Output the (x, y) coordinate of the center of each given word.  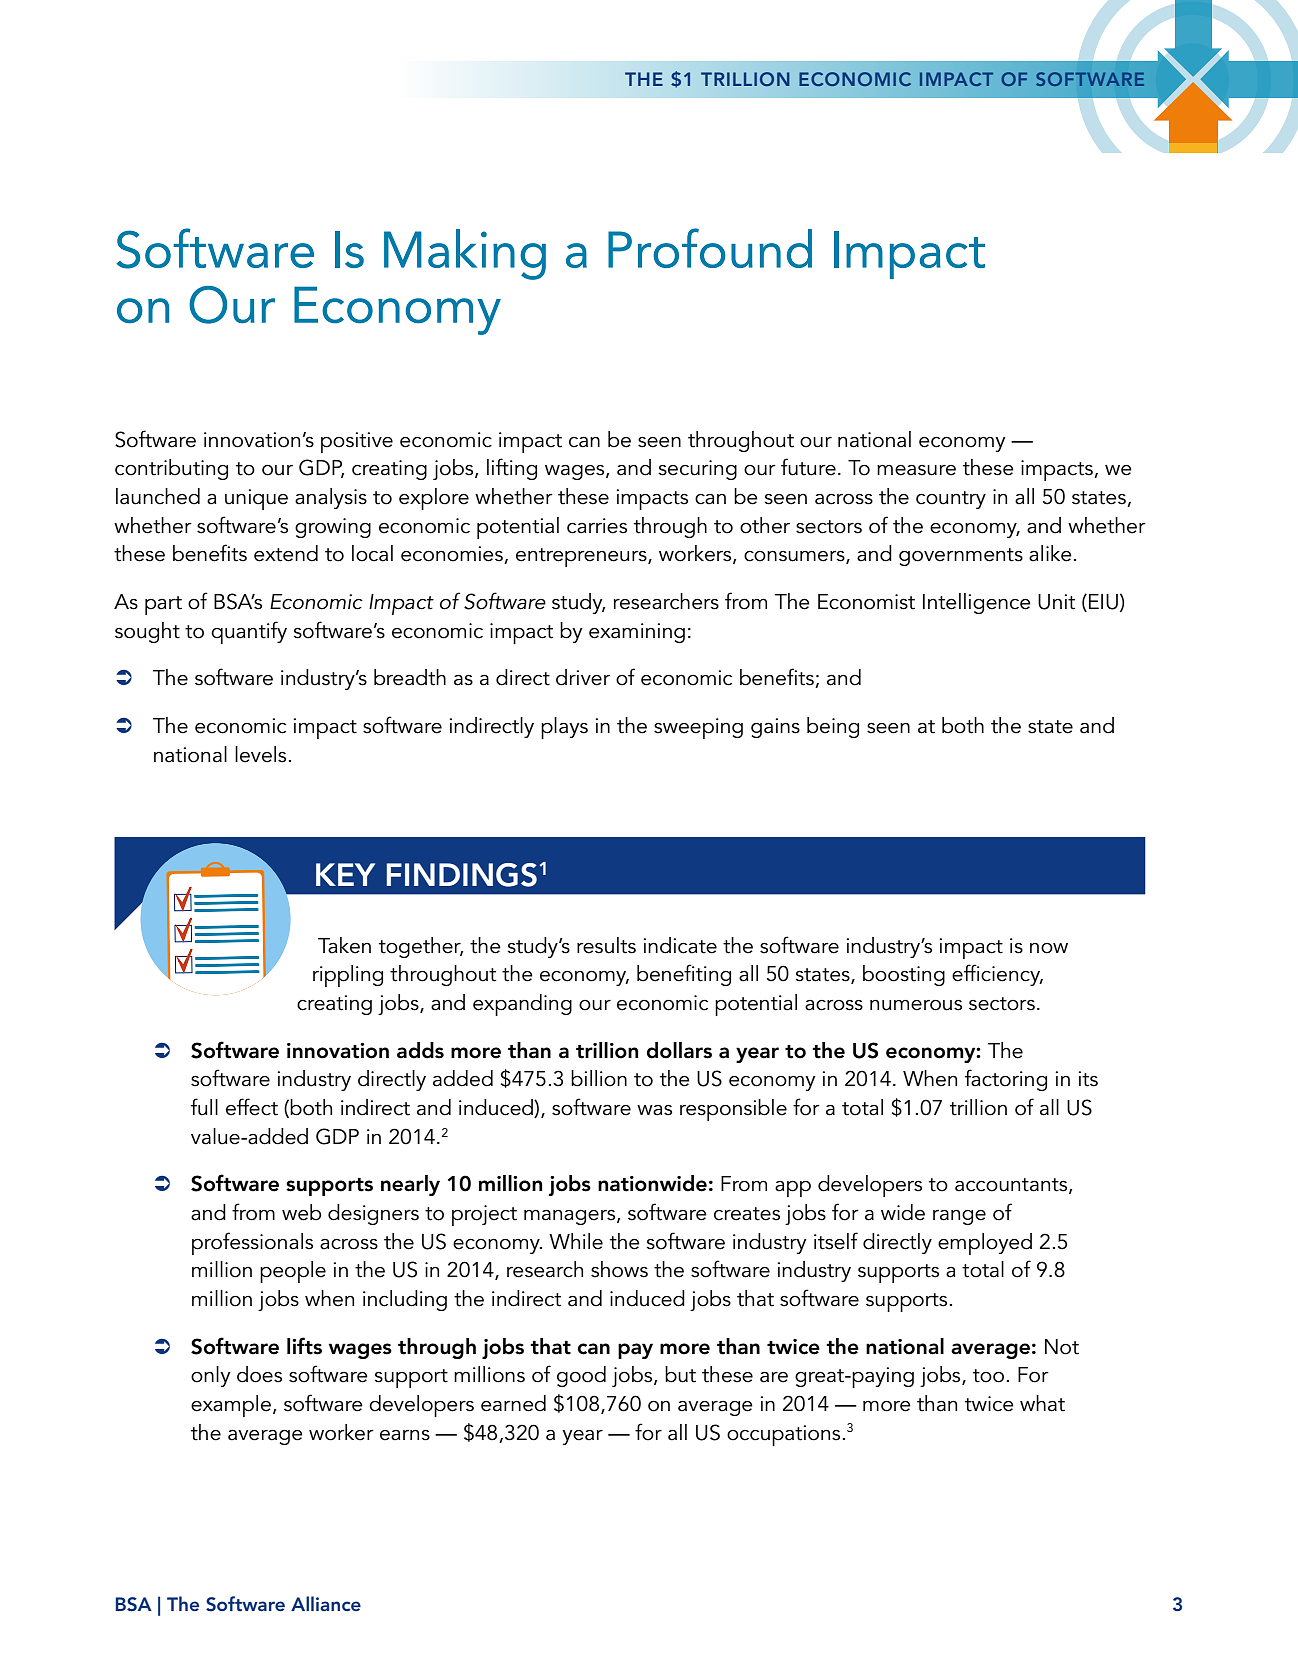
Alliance (326, 1603)
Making (465, 254)
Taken (344, 945)
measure (916, 470)
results (606, 945)
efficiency (997, 975)
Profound (710, 248)
